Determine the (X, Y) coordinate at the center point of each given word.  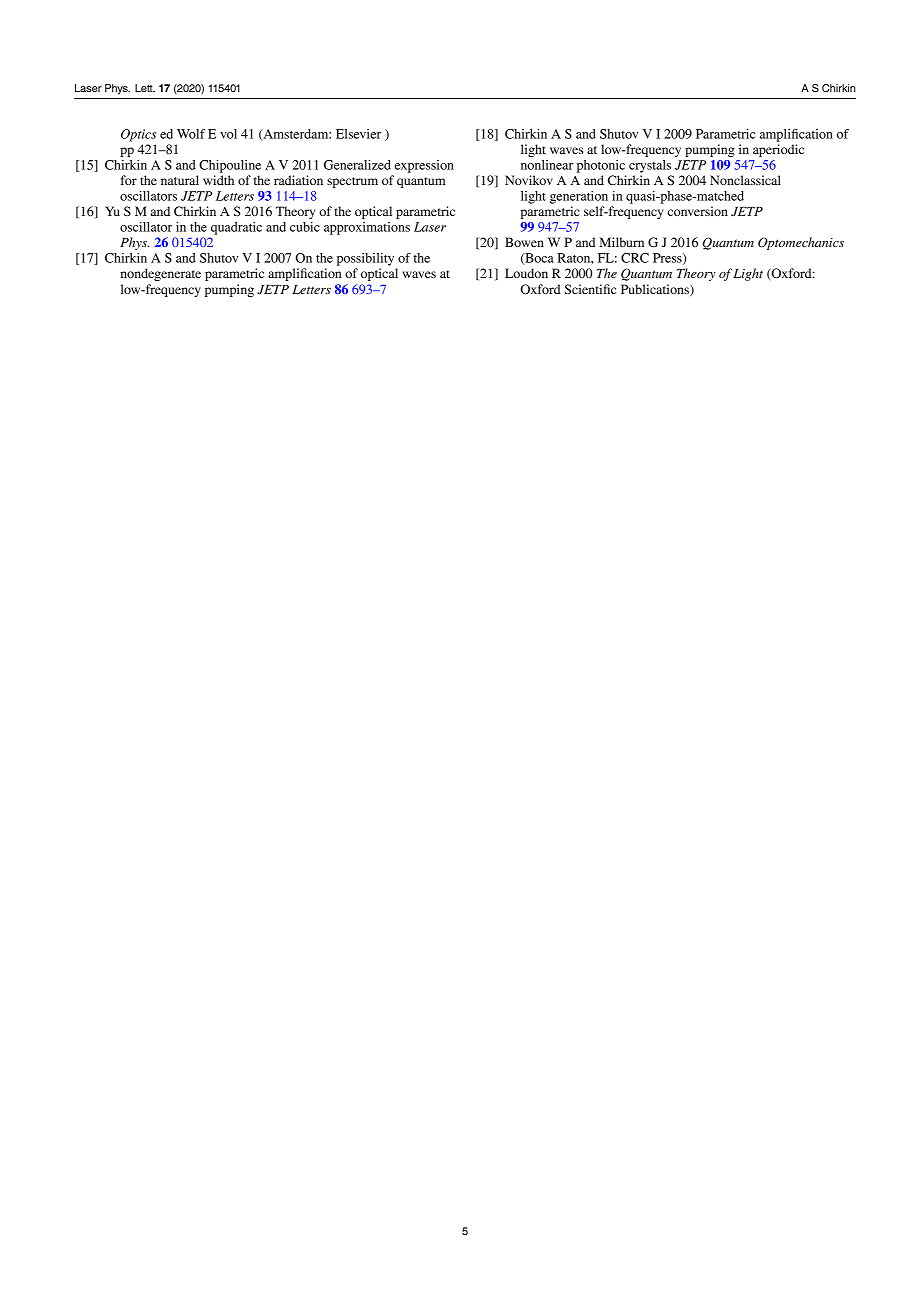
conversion (698, 211)
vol (228, 134)
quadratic (236, 228)
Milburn (621, 242)
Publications (656, 290)
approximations (367, 228)
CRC (635, 258)
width (218, 180)
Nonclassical (745, 180)
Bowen (524, 242)
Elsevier (358, 134)
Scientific (590, 289)
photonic (601, 166)
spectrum (352, 182)
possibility (365, 259)
